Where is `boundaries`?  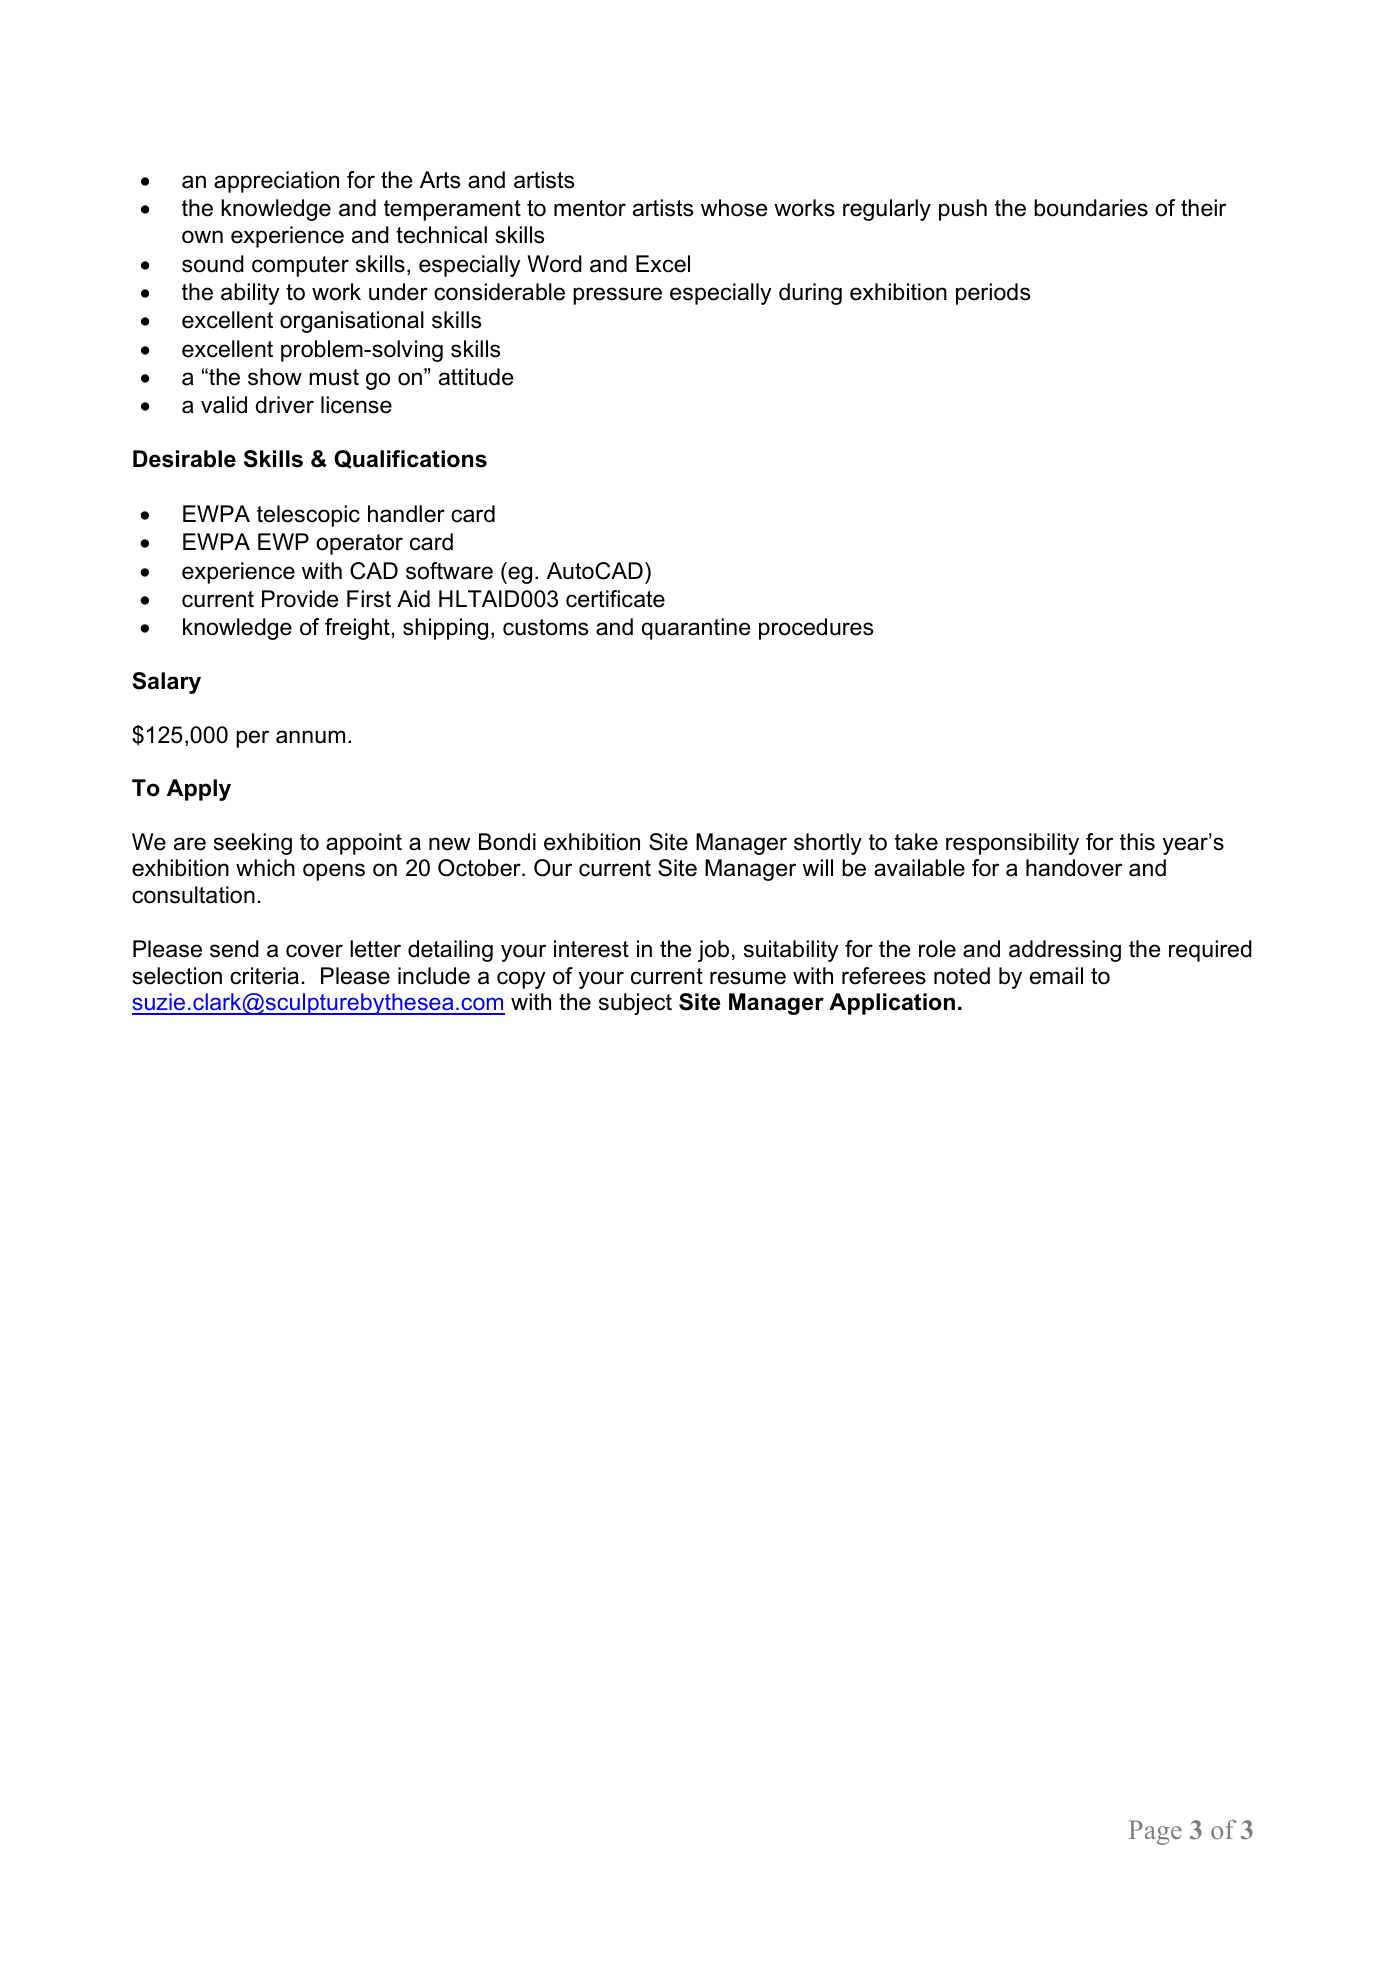 boundaries is located at coordinates (1091, 208).
